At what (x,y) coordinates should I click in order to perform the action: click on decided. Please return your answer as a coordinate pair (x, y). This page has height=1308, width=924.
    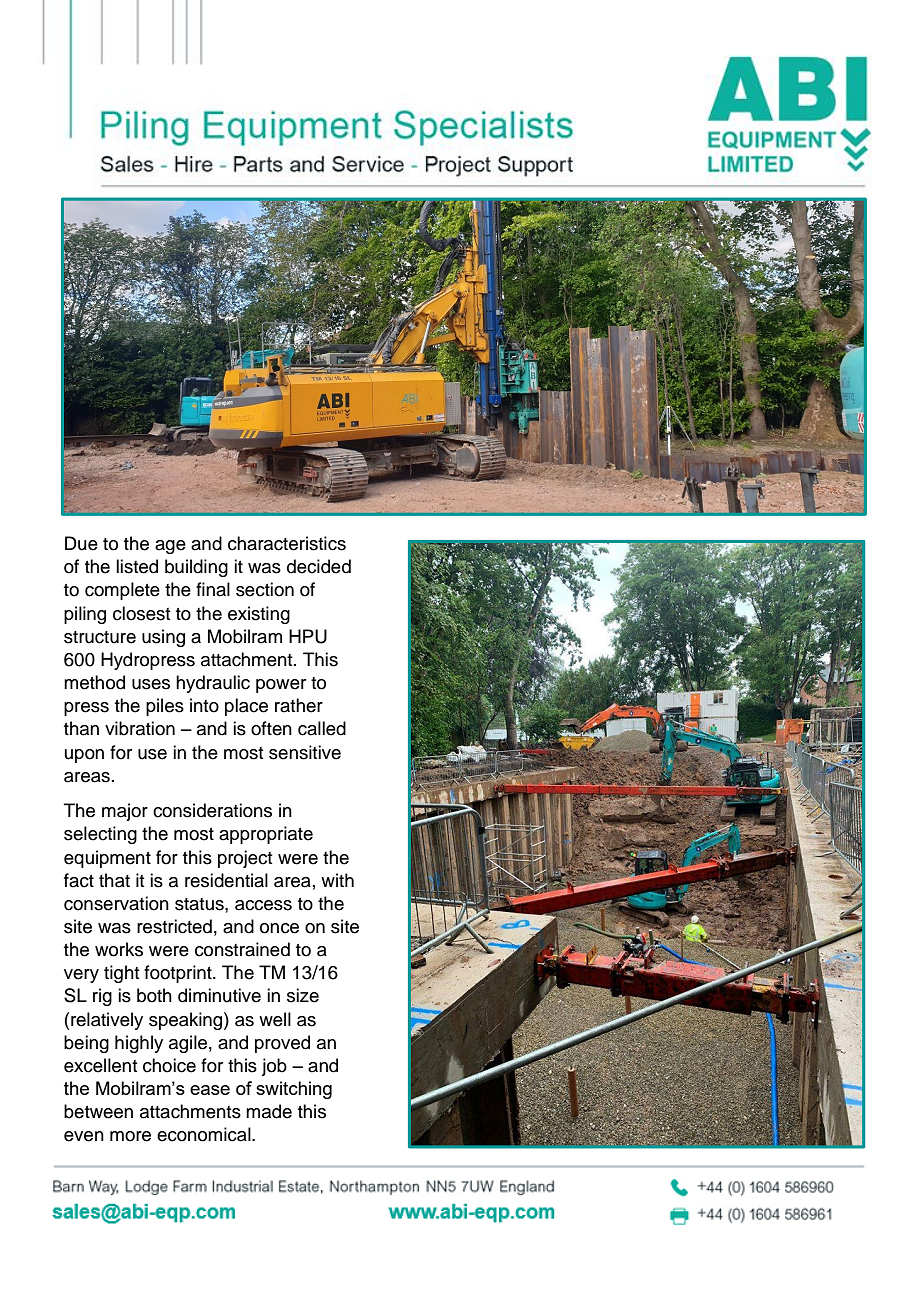
    Looking at the image, I should click on (319, 566).
